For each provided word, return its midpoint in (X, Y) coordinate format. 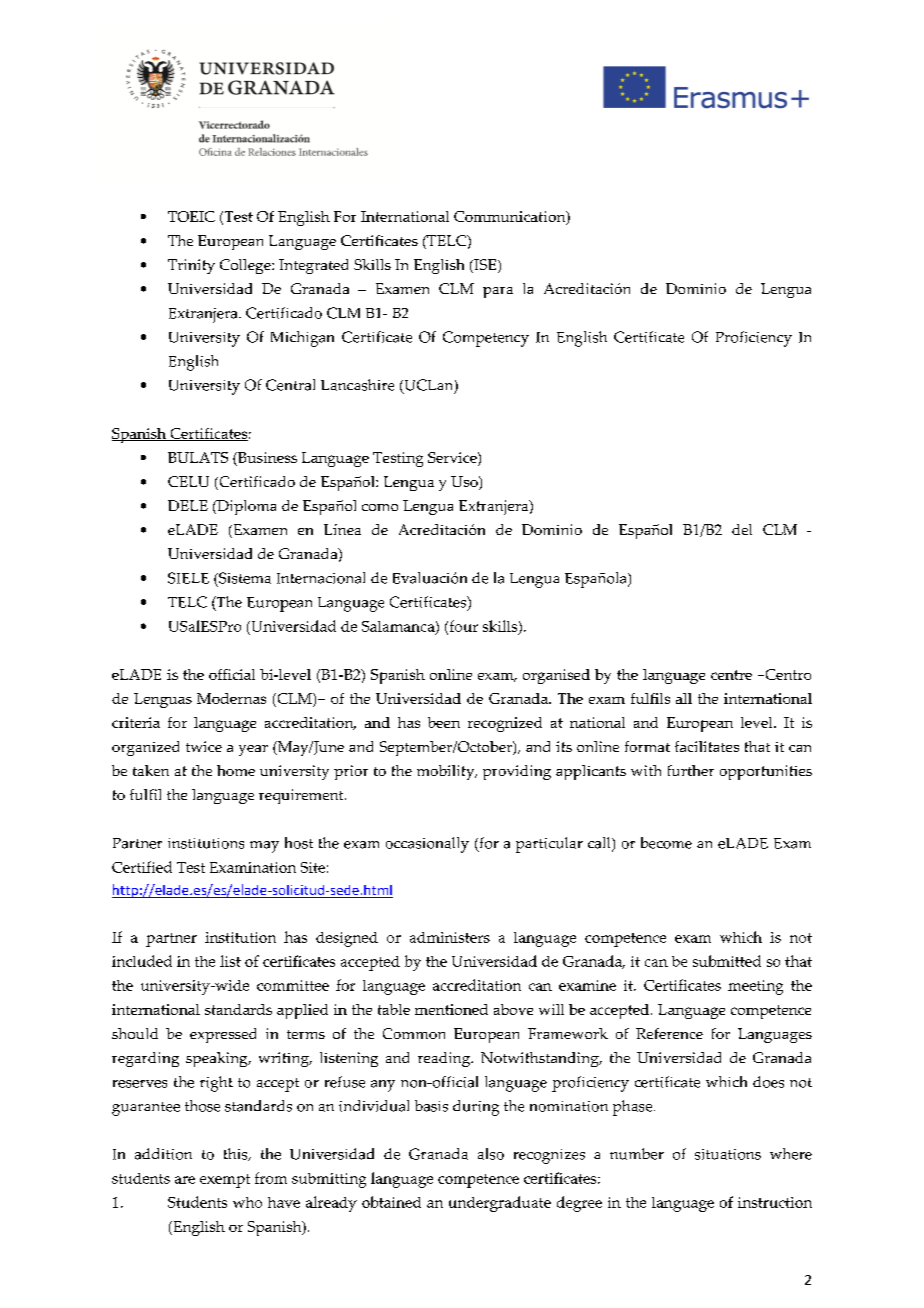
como (380, 507)
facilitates (707, 746)
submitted (727, 961)
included (142, 961)
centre (731, 675)
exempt (225, 1181)
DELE (188, 505)
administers (450, 937)
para (498, 292)
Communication (511, 218)
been (444, 722)
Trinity (191, 266)
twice (204, 746)
